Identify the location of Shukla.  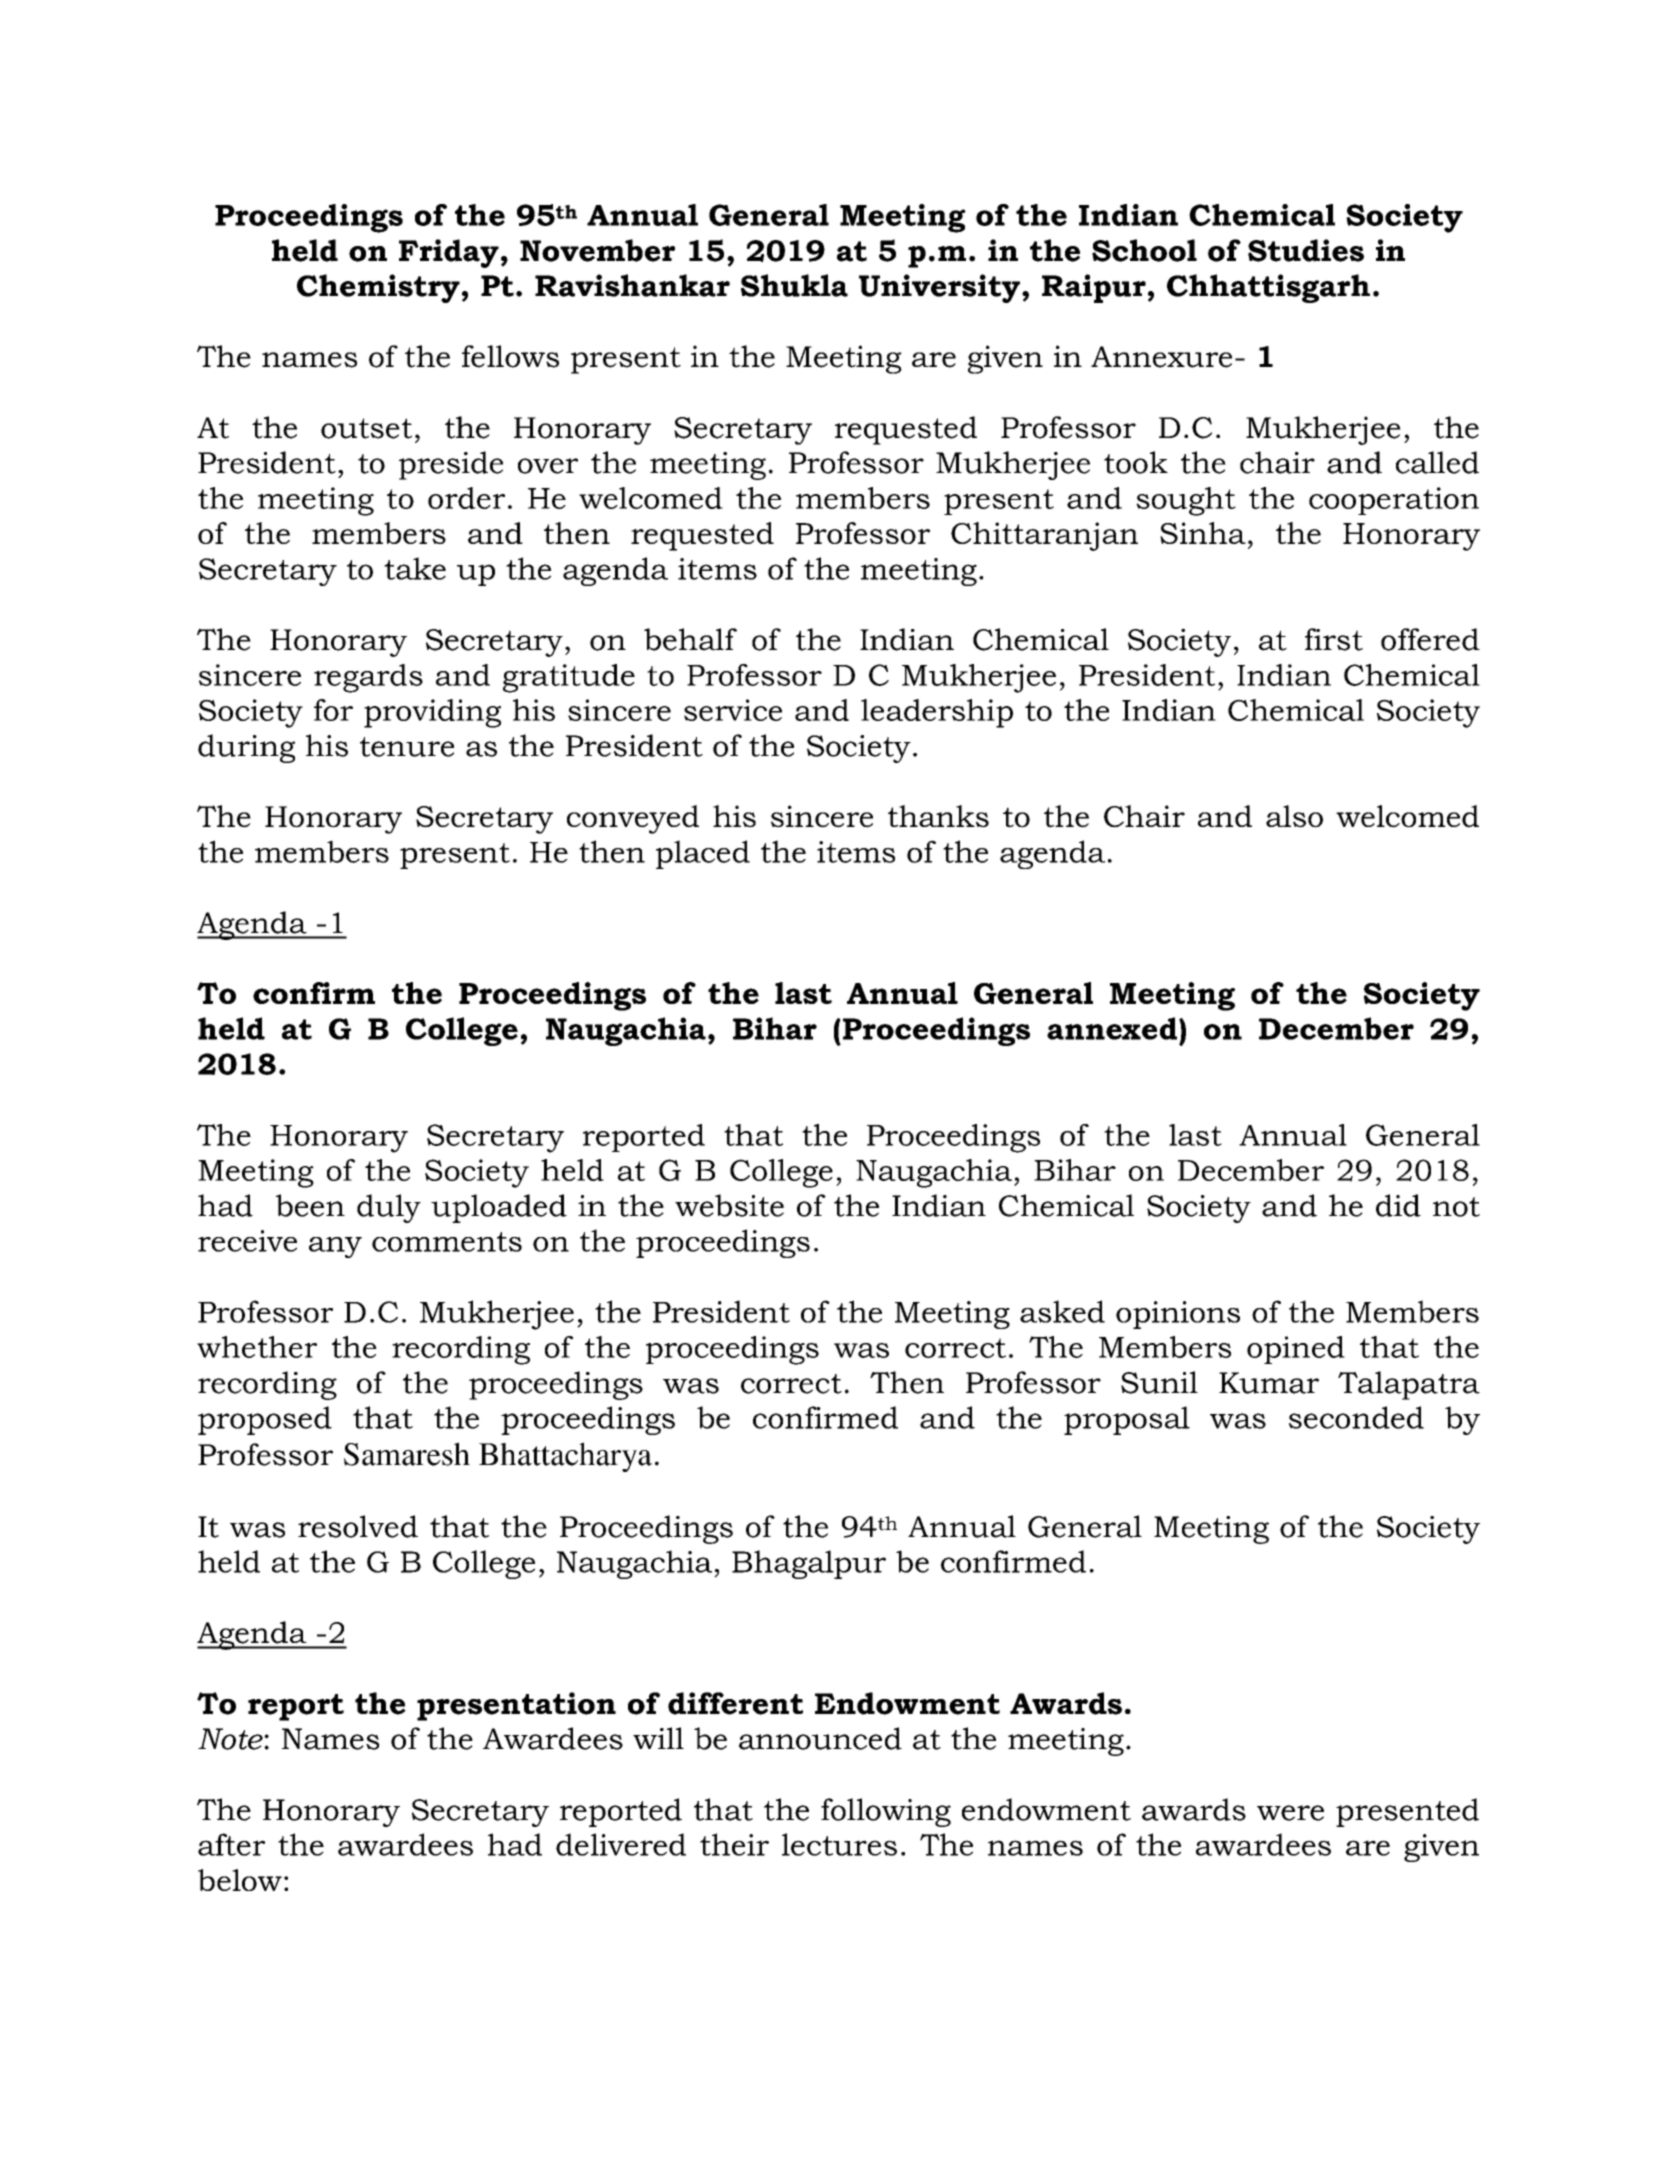
(794, 285).
